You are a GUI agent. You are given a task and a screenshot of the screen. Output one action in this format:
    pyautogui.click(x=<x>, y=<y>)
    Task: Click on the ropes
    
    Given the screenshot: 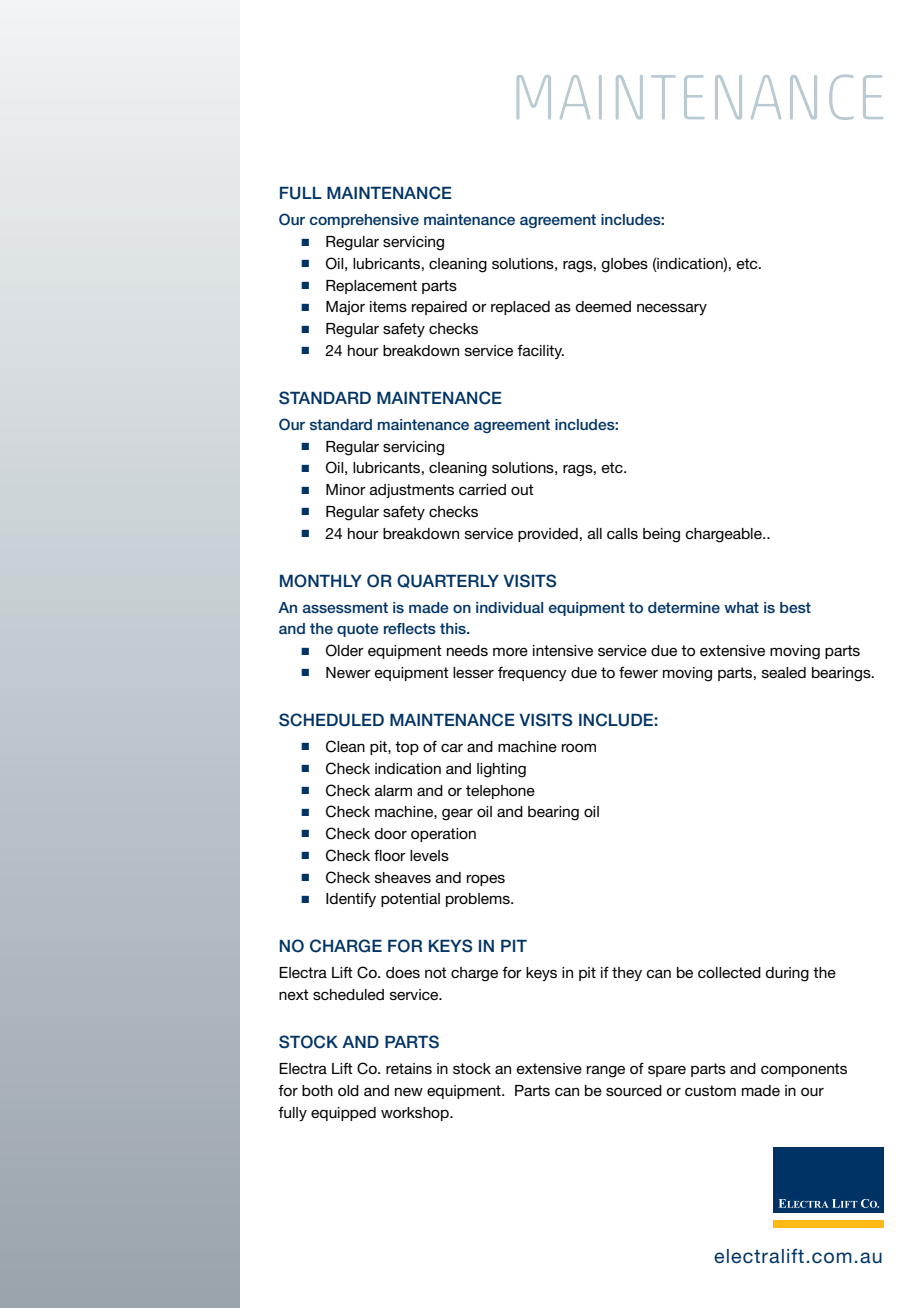 What is the action you would take?
    pyautogui.click(x=486, y=880)
